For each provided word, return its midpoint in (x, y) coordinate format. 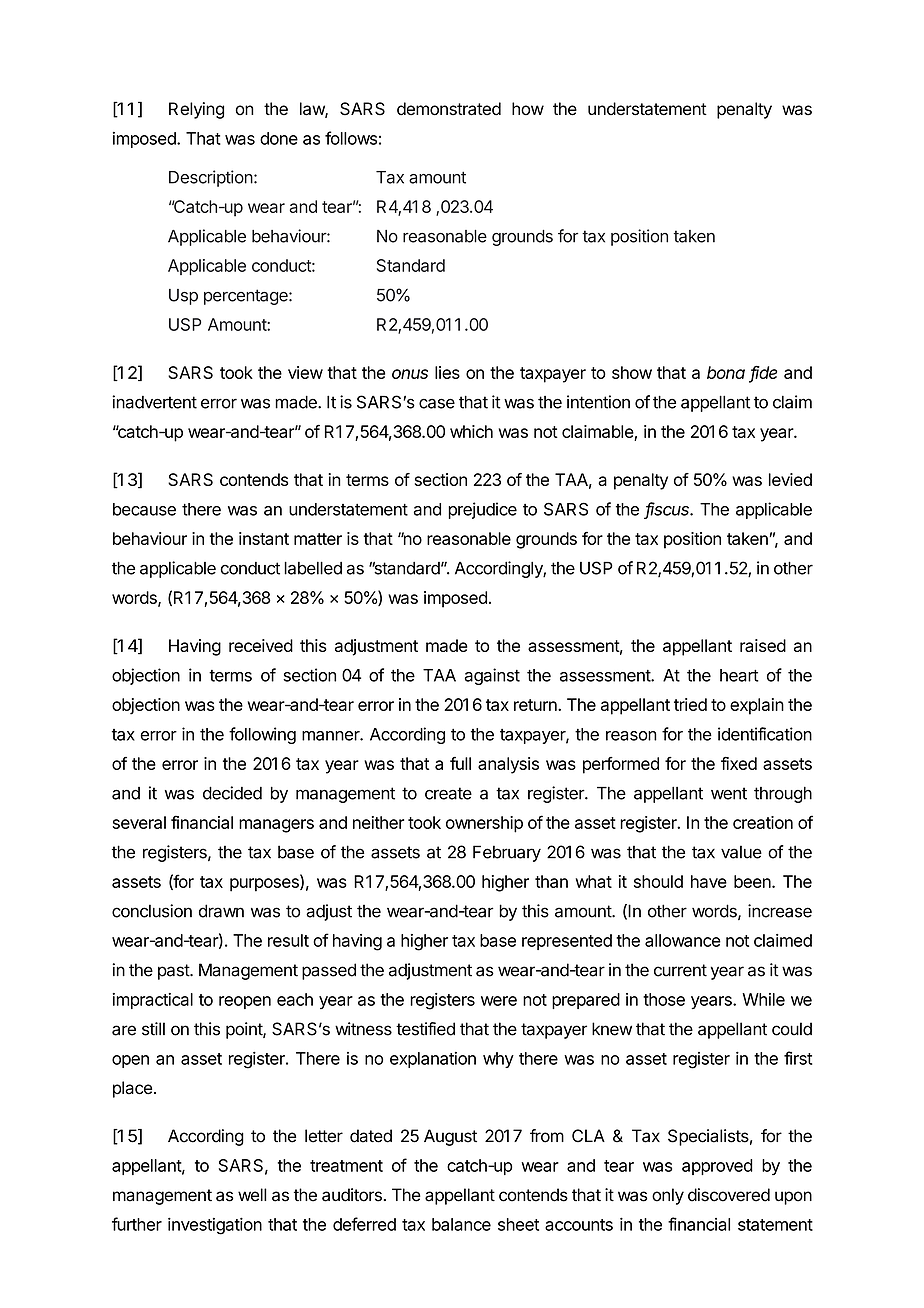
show (632, 372)
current (680, 970)
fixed (739, 763)
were (499, 1001)
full (460, 763)
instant (264, 538)
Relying (196, 110)
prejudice (482, 510)
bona (726, 372)
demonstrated (449, 109)
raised (763, 645)
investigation (215, 1226)
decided (232, 793)
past (174, 972)
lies (447, 372)
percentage (247, 297)
